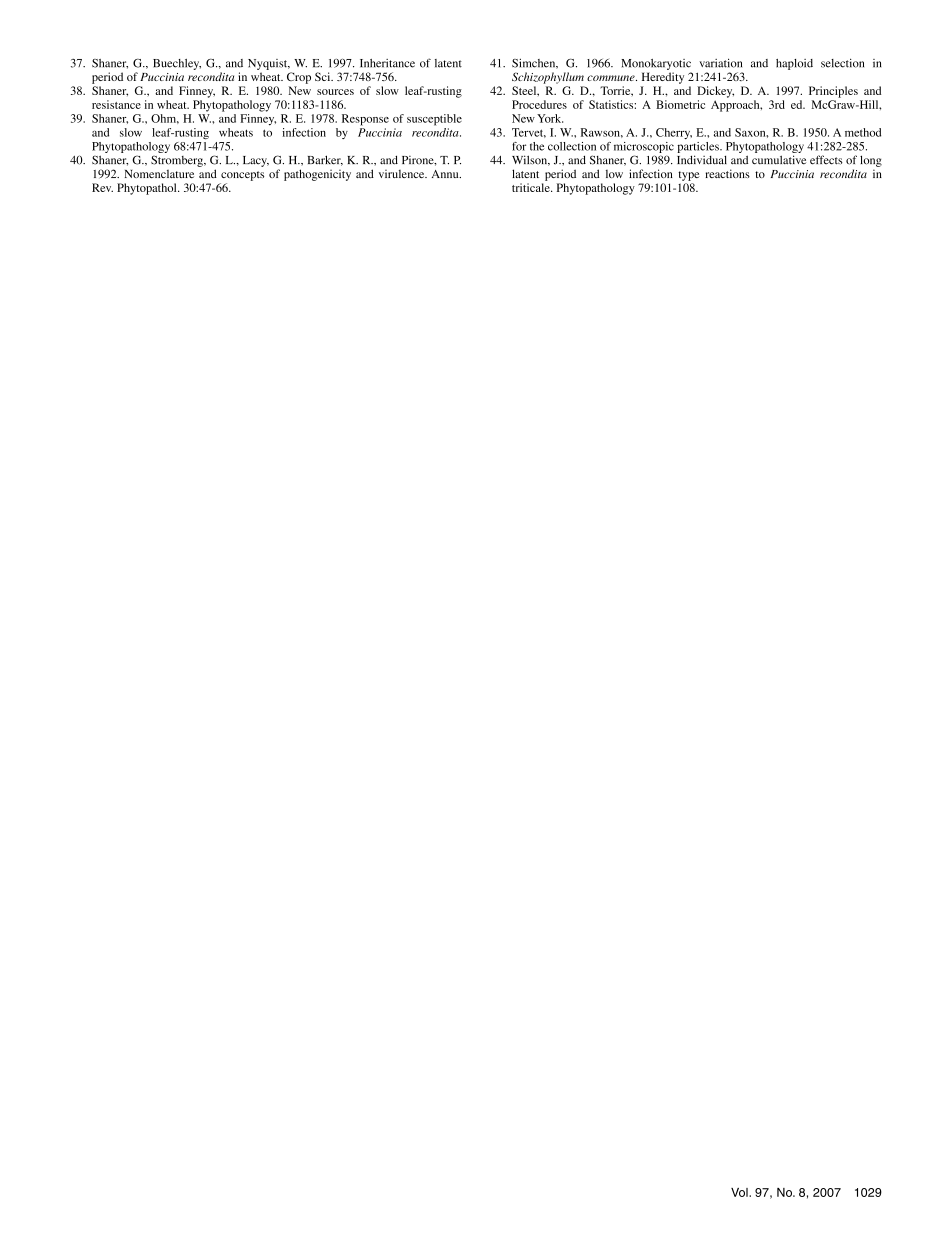  What do you see at coordinates (779, 160) in the document?
I see `cumulative` at bounding box center [779, 160].
